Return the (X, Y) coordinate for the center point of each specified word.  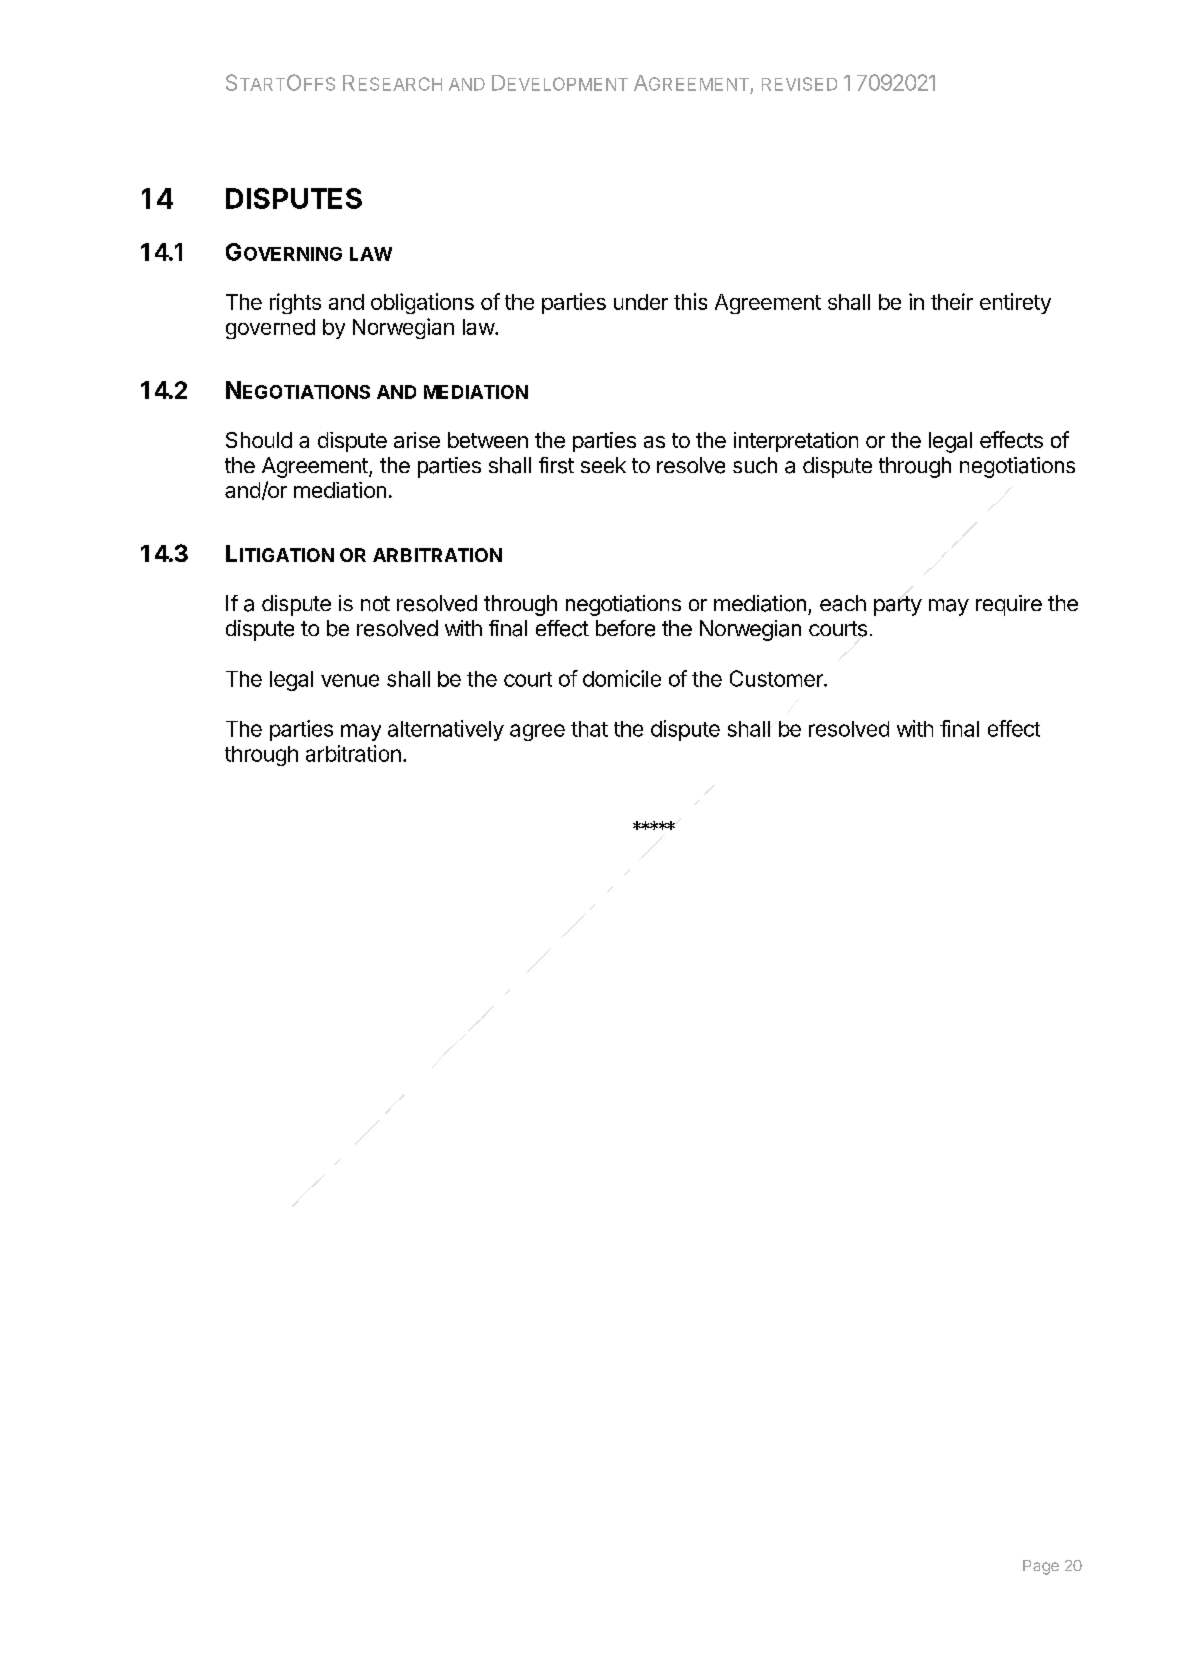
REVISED (799, 84)
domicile (622, 678)
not (375, 603)
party (898, 606)
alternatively (446, 730)
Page (1041, 1567)
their (952, 301)
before (625, 628)
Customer (777, 678)
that (589, 729)
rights (295, 303)
